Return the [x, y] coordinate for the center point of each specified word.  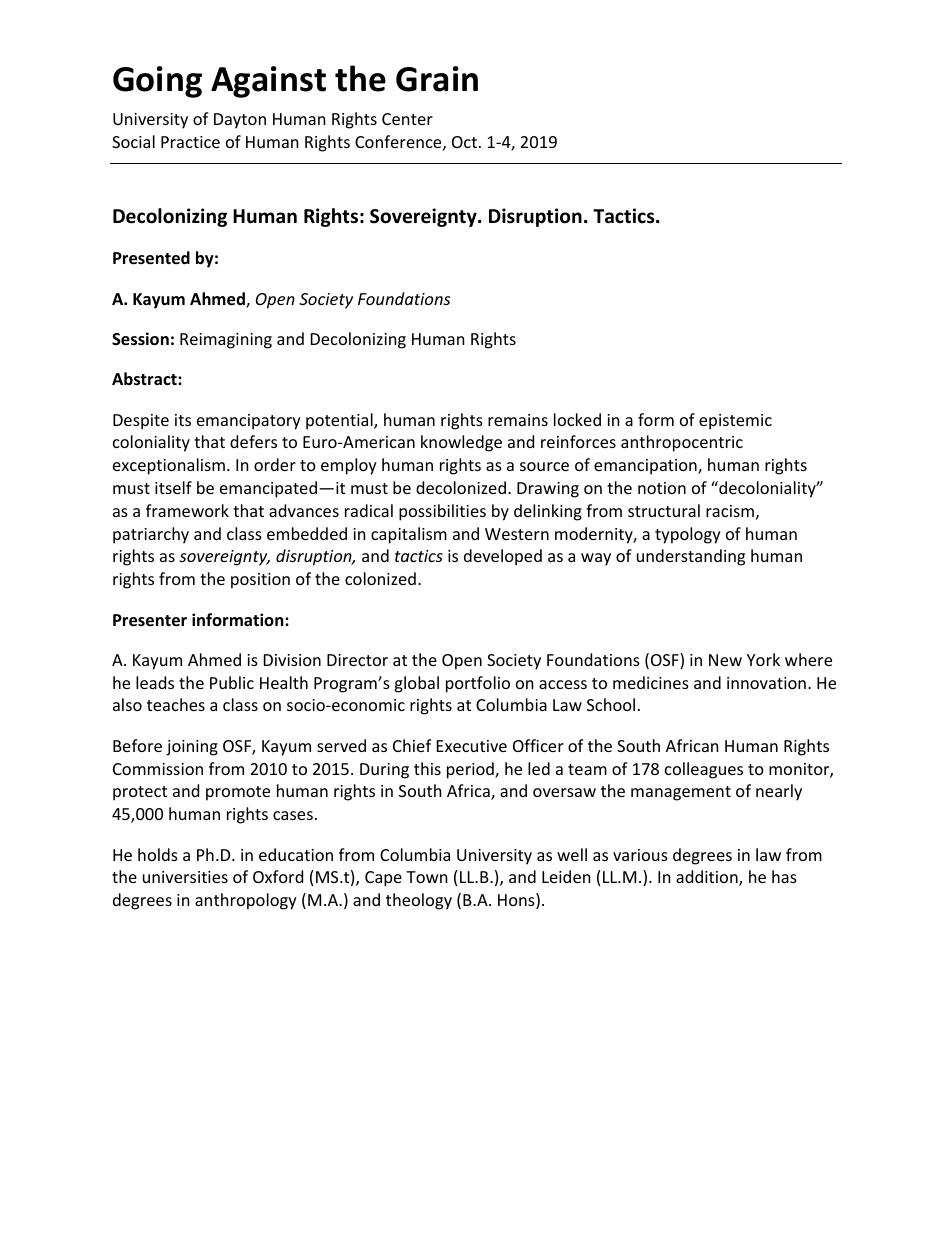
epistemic [735, 422]
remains [518, 420]
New [725, 660]
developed [503, 557]
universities [185, 877]
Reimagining [226, 341]
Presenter [150, 620]
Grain [437, 79]
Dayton [240, 121]
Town [427, 877]
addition [708, 878]
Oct [466, 142]
